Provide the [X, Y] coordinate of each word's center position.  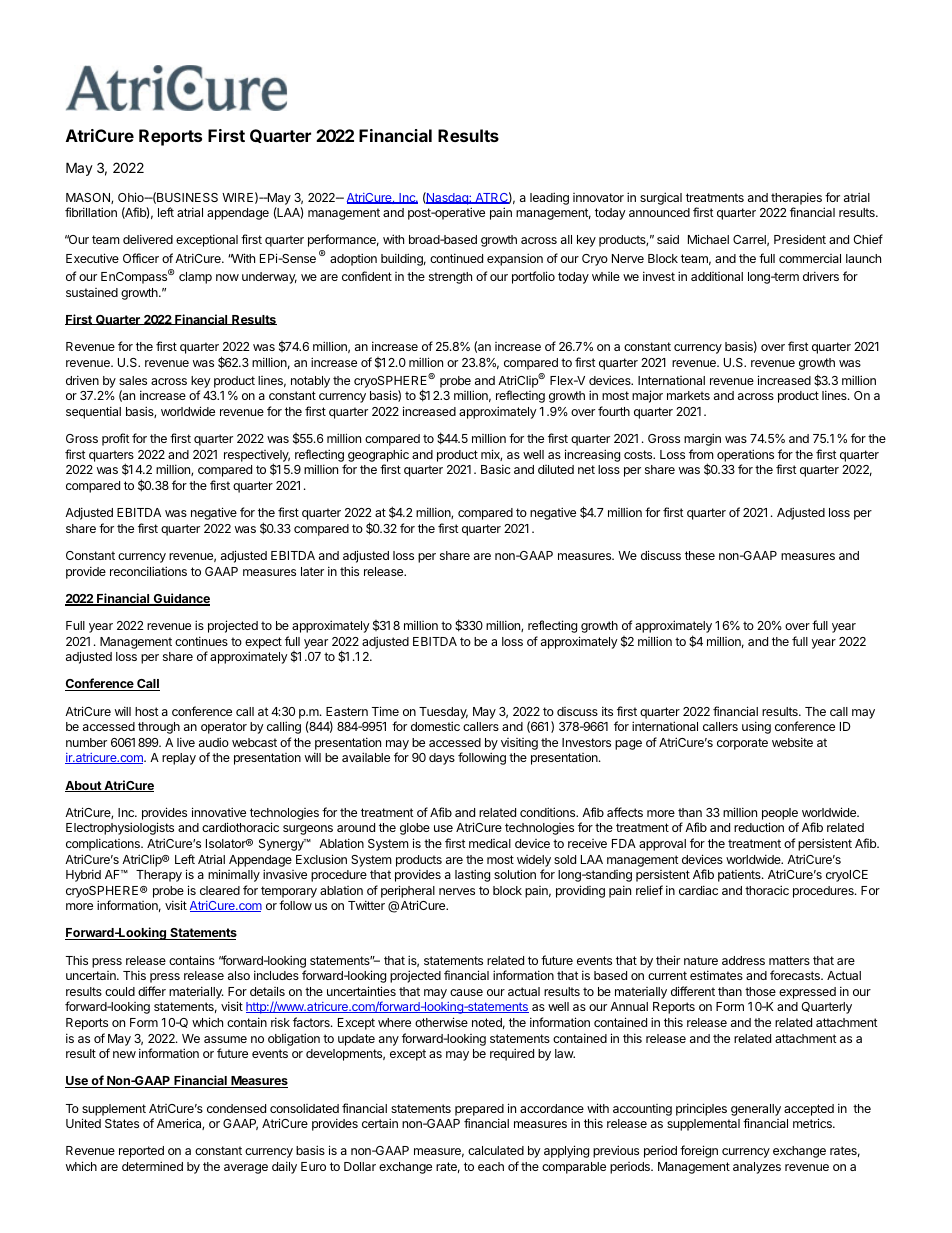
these [700, 555]
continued [456, 258]
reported [141, 1152]
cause [466, 992]
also [239, 975]
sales [133, 380]
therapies [796, 198]
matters [789, 960]
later [312, 571]
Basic [496, 469]
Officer [141, 258]
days [442, 759]
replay [179, 759]
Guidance [181, 599]
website [792, 742]
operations [745, 455]
